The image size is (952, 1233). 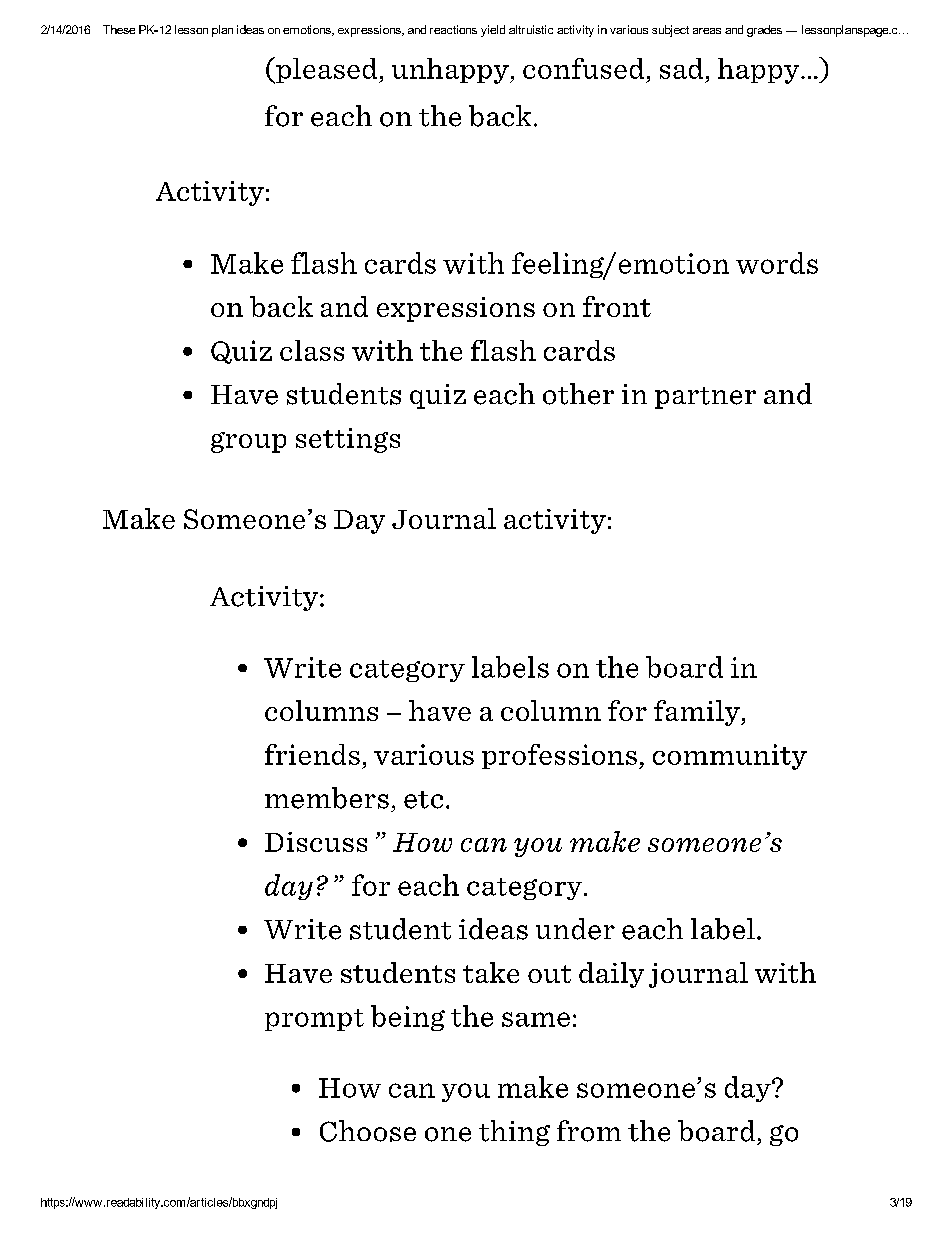 What do you see at coordinates (327, 70) in the screenshot?
I see `pleased` at bounding box center [327, 70].
